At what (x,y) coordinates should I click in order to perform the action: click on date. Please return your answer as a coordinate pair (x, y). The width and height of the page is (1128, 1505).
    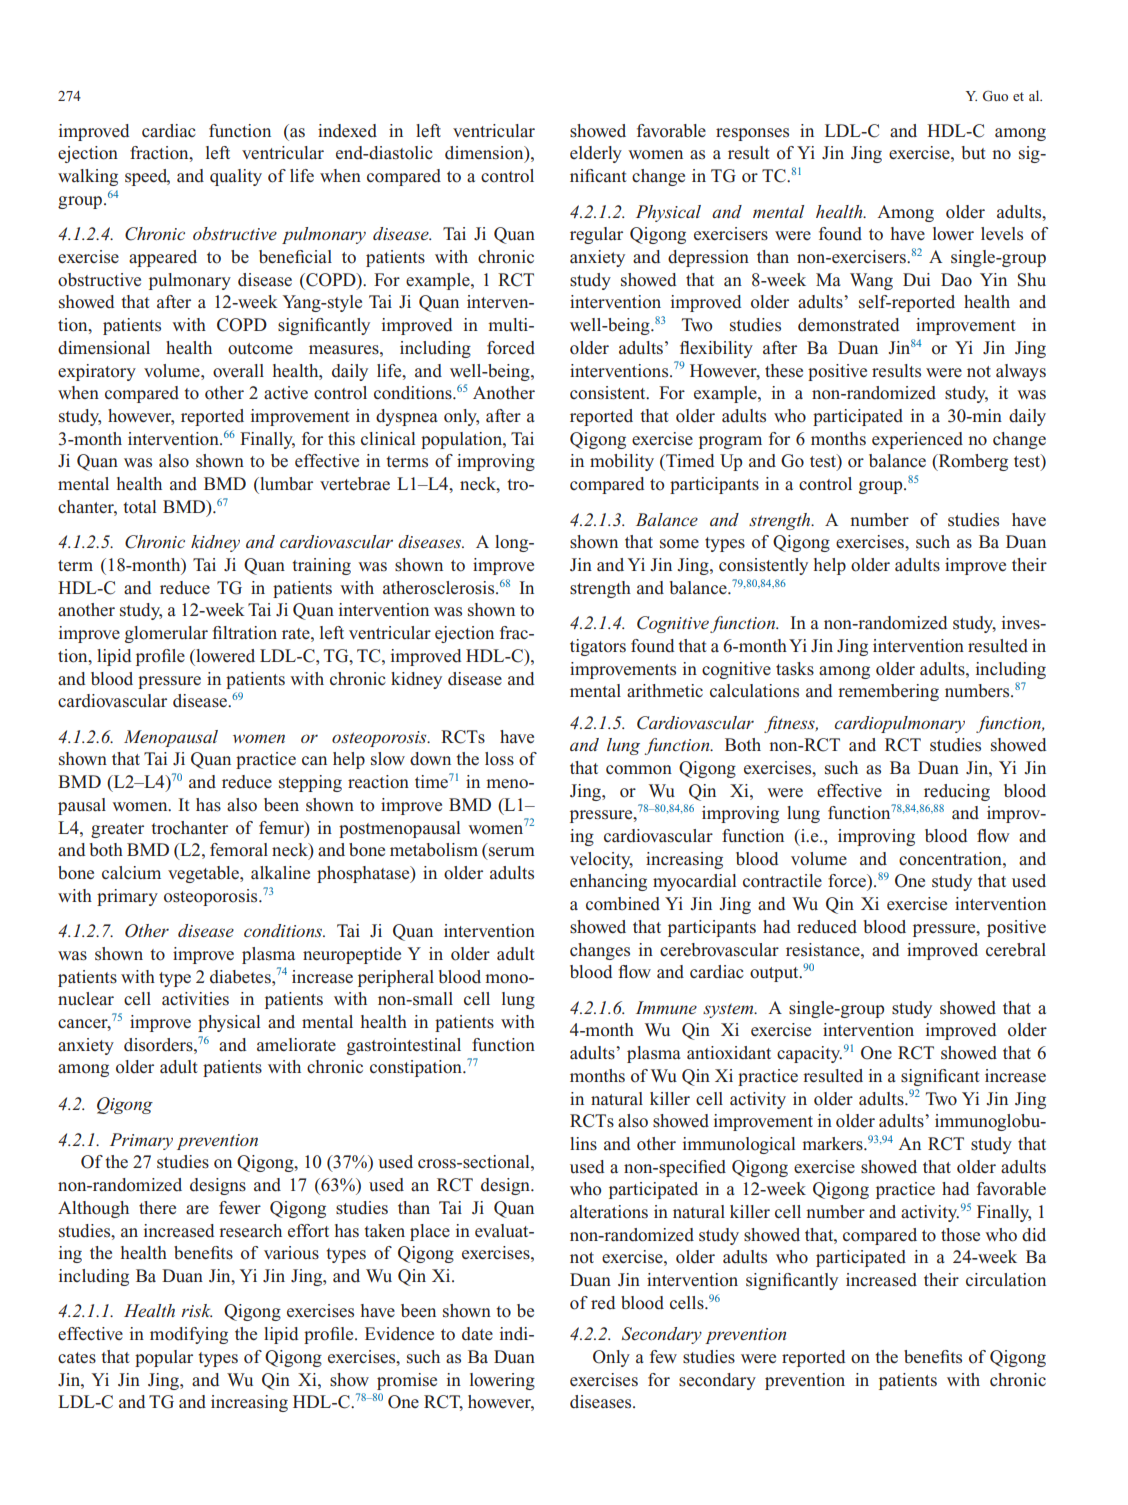
    Looking at the image, I should click on (477, 1334).
